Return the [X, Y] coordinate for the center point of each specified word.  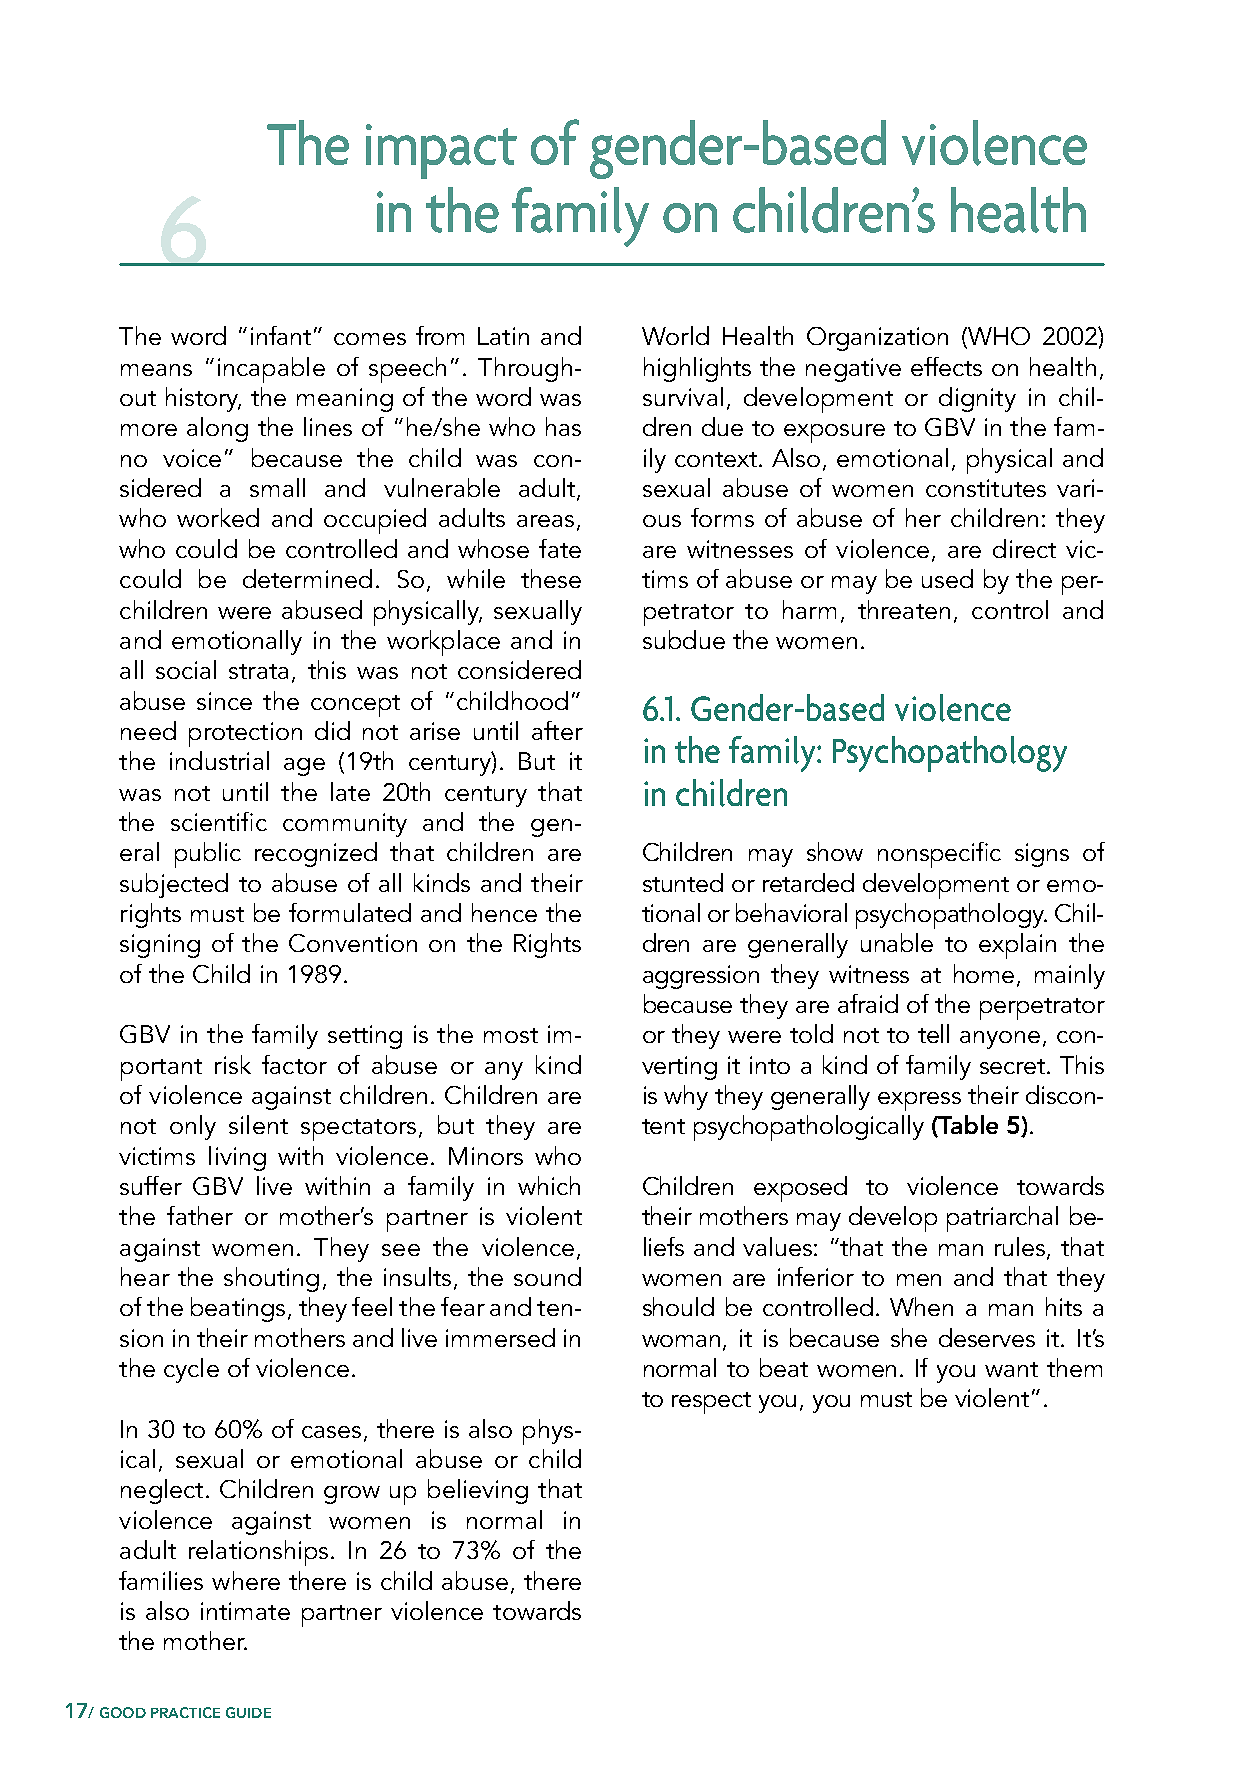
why [686, 1097]
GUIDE [248, 1712]
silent [258, 1124]
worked [218, 517]
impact [441, 151]
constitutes [986, 488]
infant [281, 335]
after [557, 730]
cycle [191, 1370]
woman [681, 1341]
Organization [877, 339]
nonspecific [939, 855]
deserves [987, 1337]
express [919, 1101]
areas [545, 521]
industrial [219, 760]
